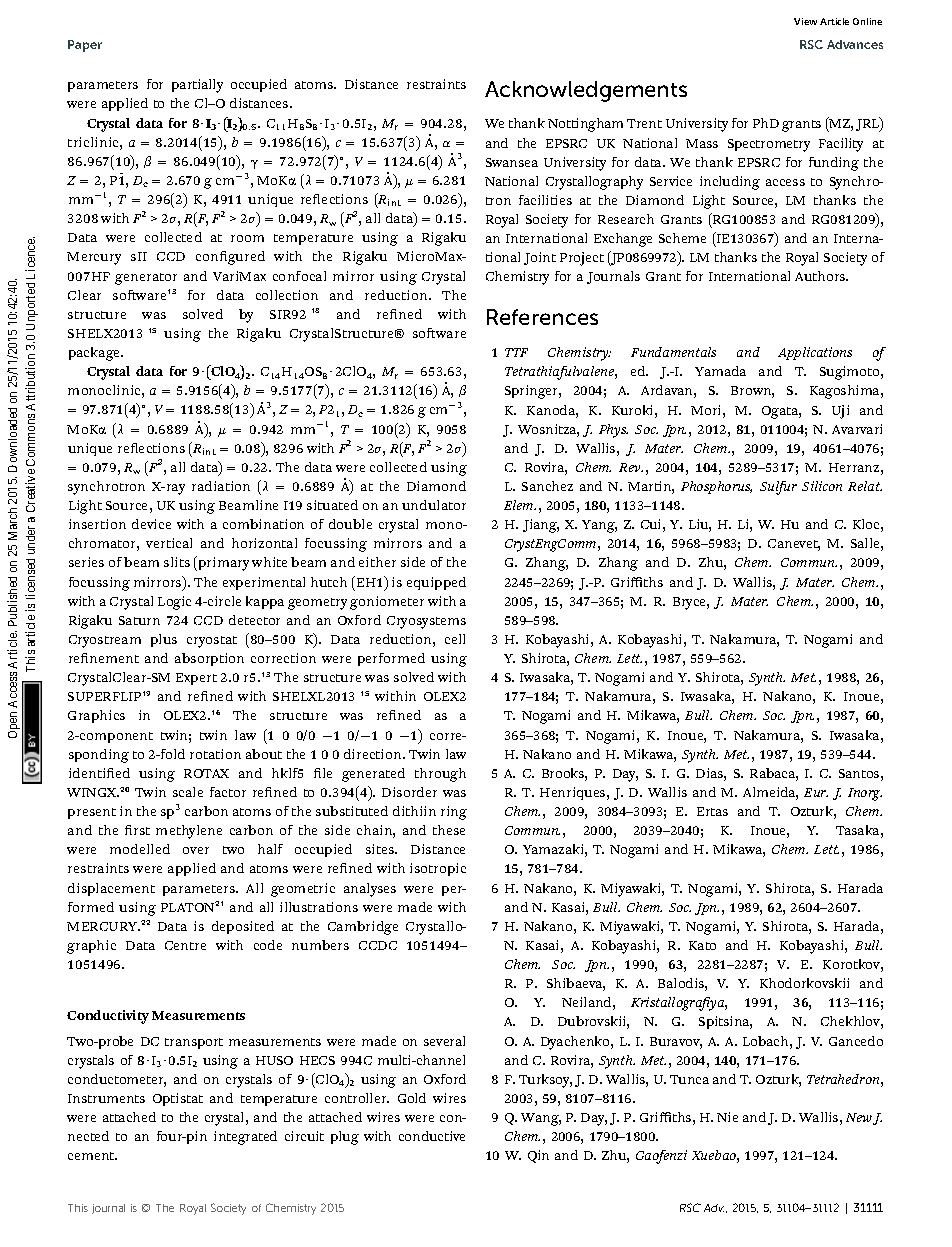  I want to click on partially, so click(197, 86).
